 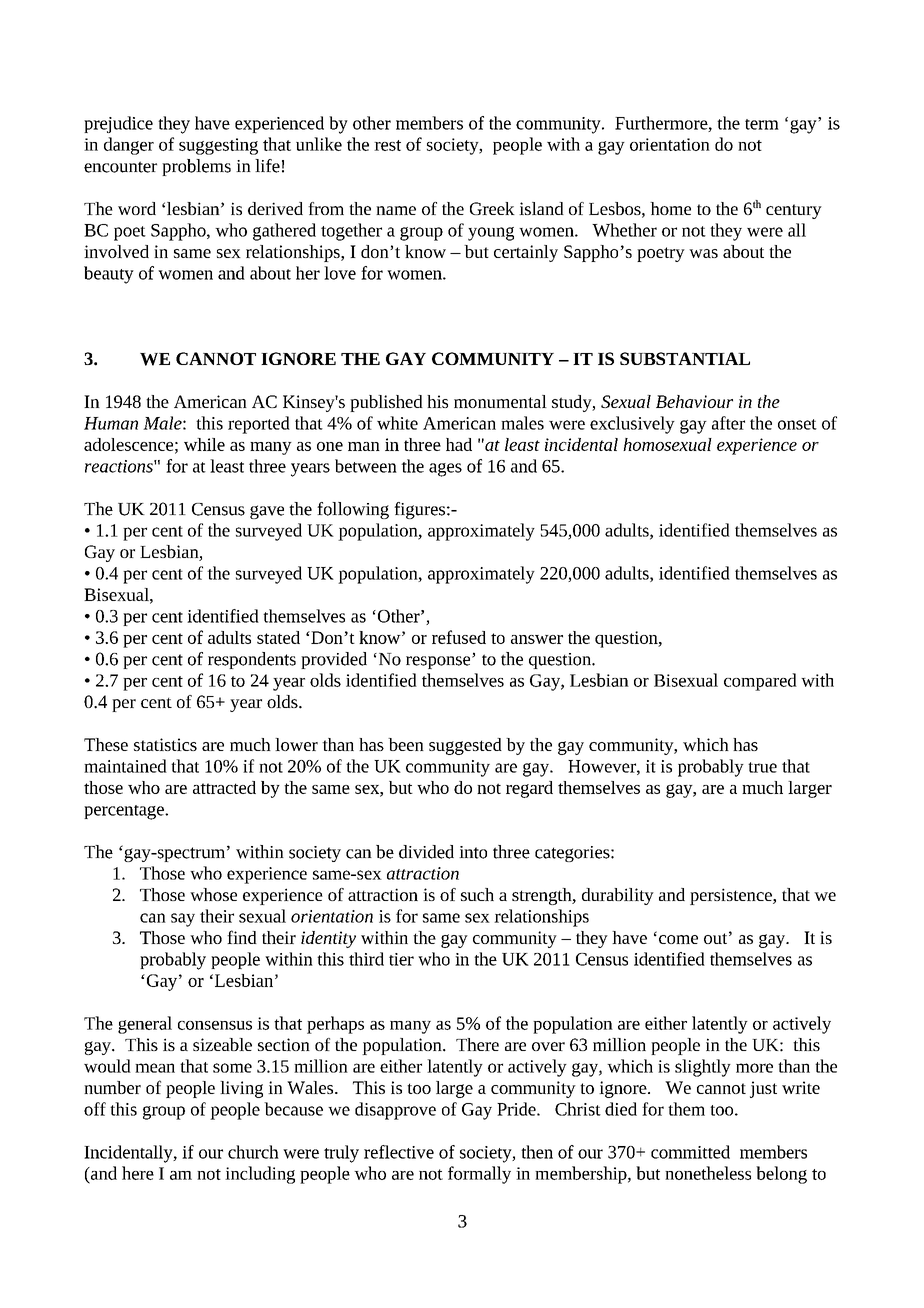 I want to click on church, so click(x=253, y=1152).
